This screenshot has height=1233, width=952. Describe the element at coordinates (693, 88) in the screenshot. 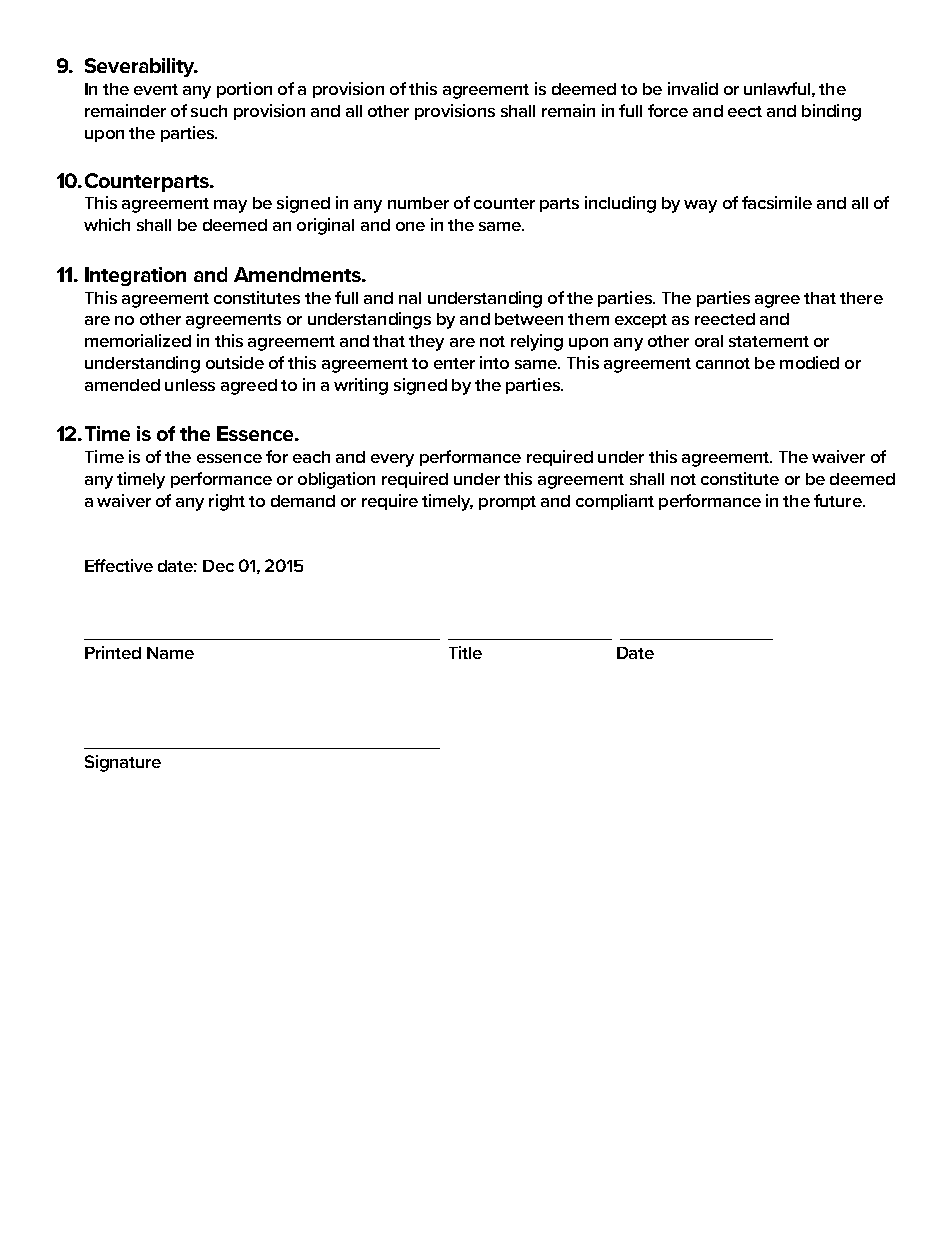

I see `invalid` at that location.
